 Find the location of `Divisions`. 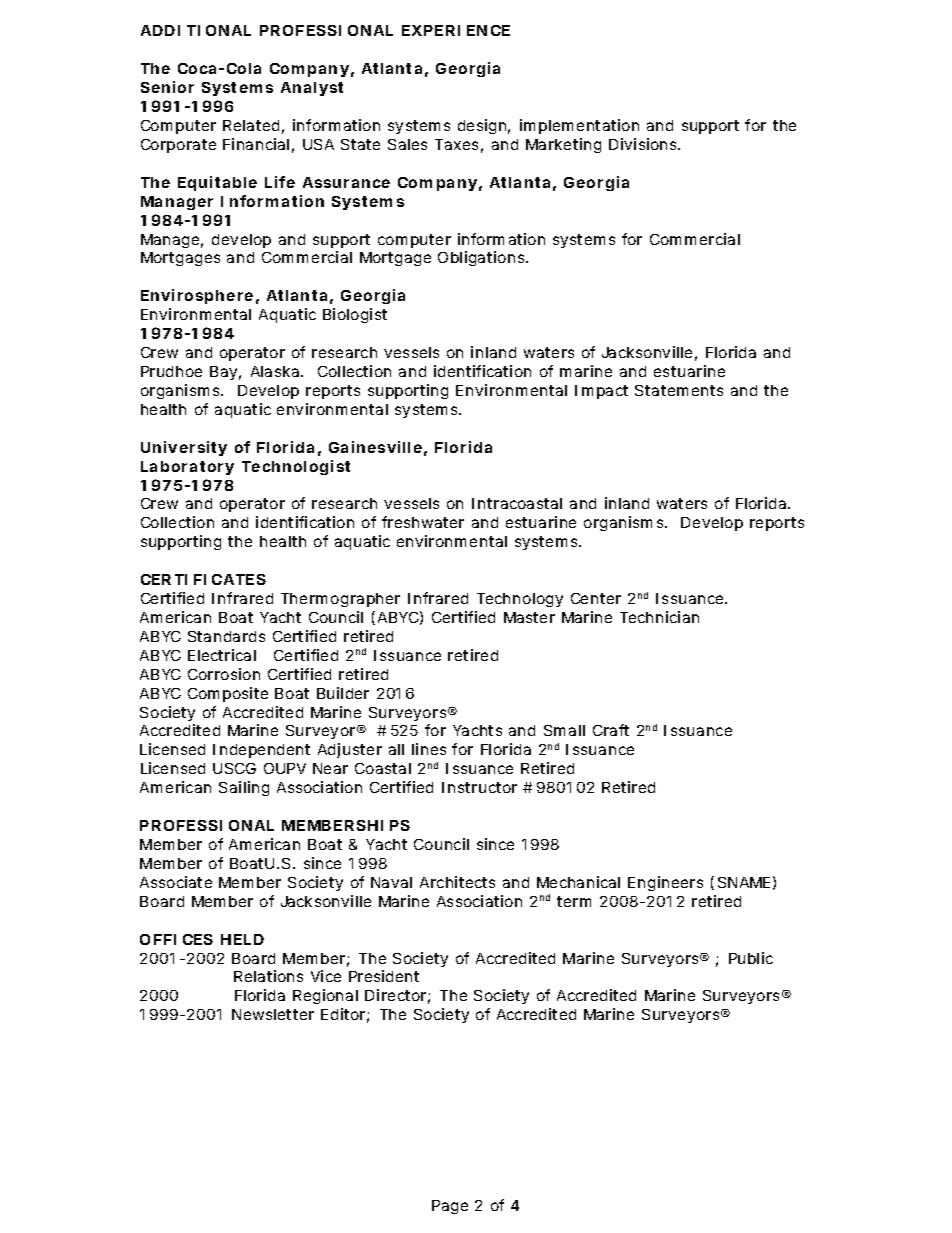

Divisions is located at coordinates (644, 144).
